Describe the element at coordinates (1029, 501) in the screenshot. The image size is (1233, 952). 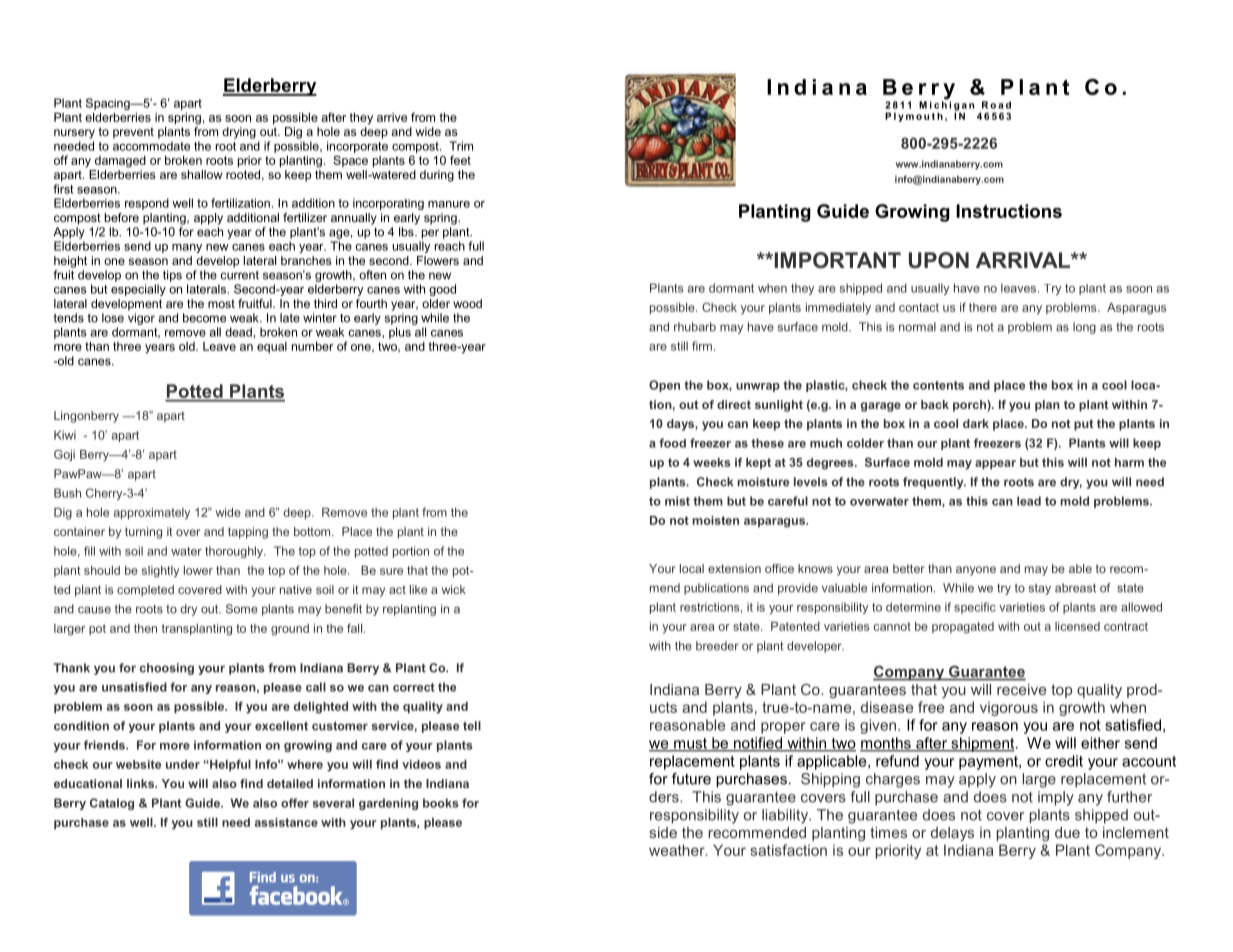
I see `lead` at that location.
